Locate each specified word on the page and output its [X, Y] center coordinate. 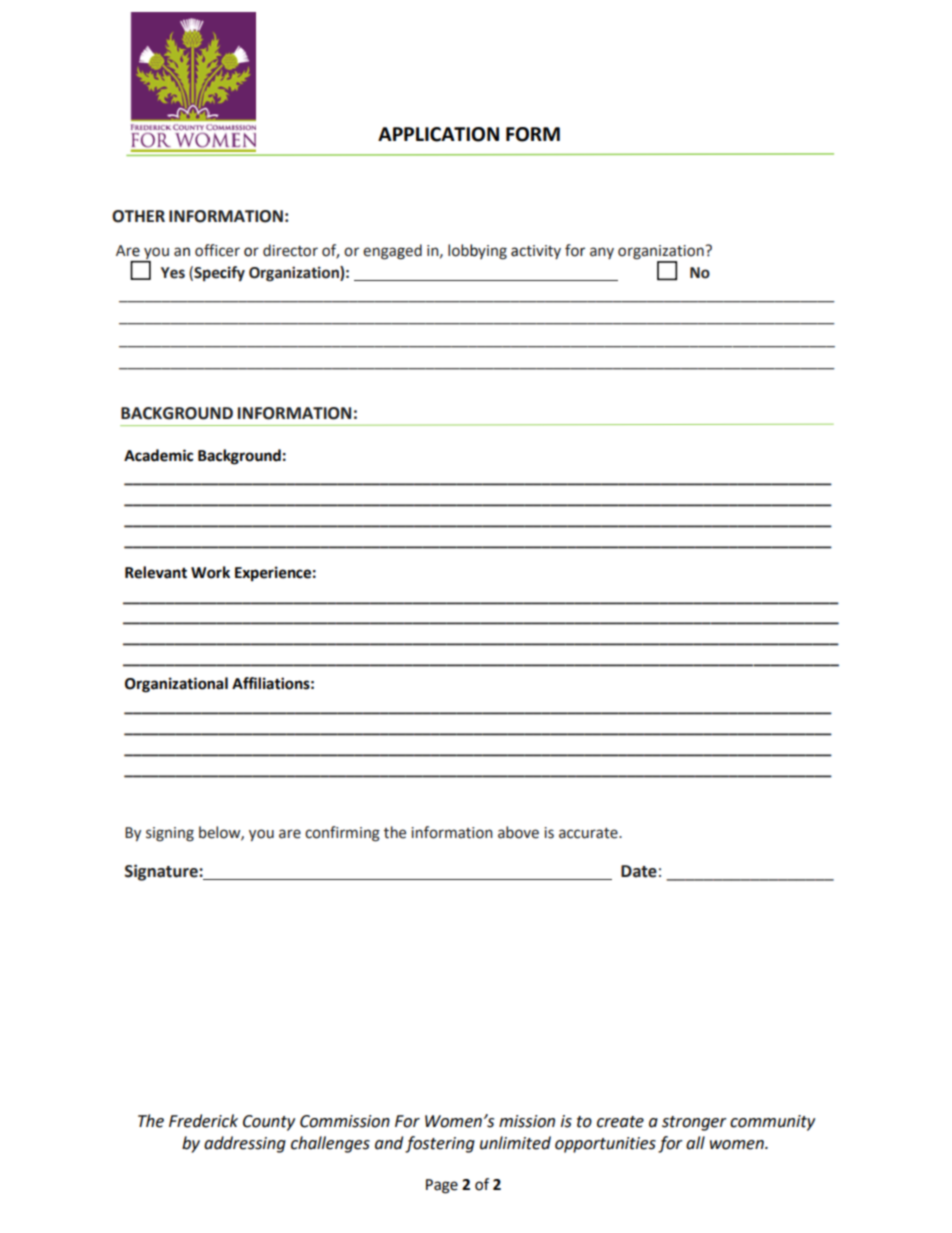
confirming [342, 834]
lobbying [477, 252]
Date [639, 871]
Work [210, 572]
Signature [162, 872]
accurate [589, 833]
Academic [158, 455]
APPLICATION [438, 134]
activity [536, 252]
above [518, 832]
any [602, 253]
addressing [245, 1144]
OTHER [138, 216]
